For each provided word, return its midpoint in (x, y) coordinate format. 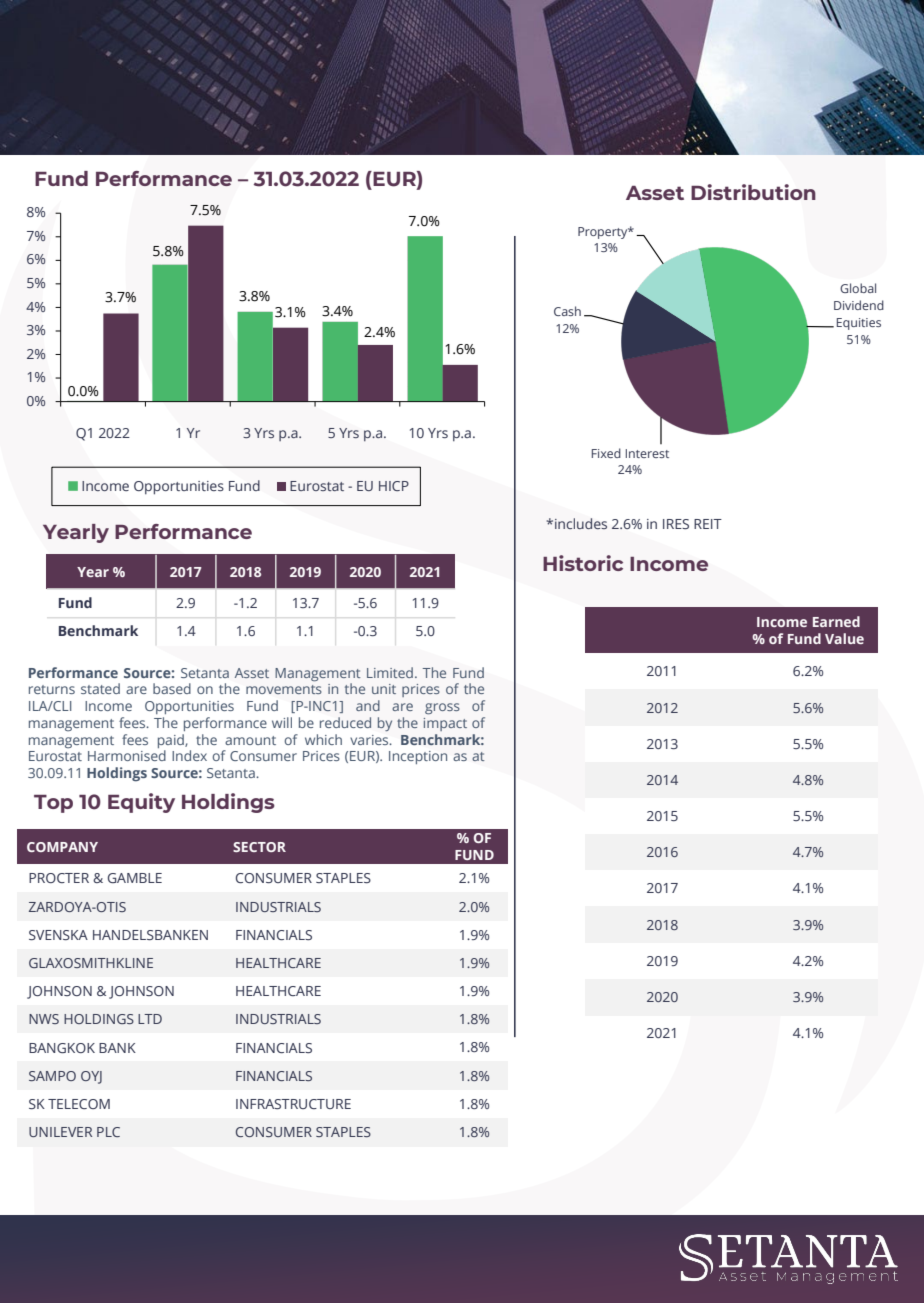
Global (858, 288)
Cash (567, 311)
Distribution (753, 192)
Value (844, 638)
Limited (390, 672)
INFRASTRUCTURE (293, 1104)
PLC (108, 1132)
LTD (150, 1019)
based (172, 688)
